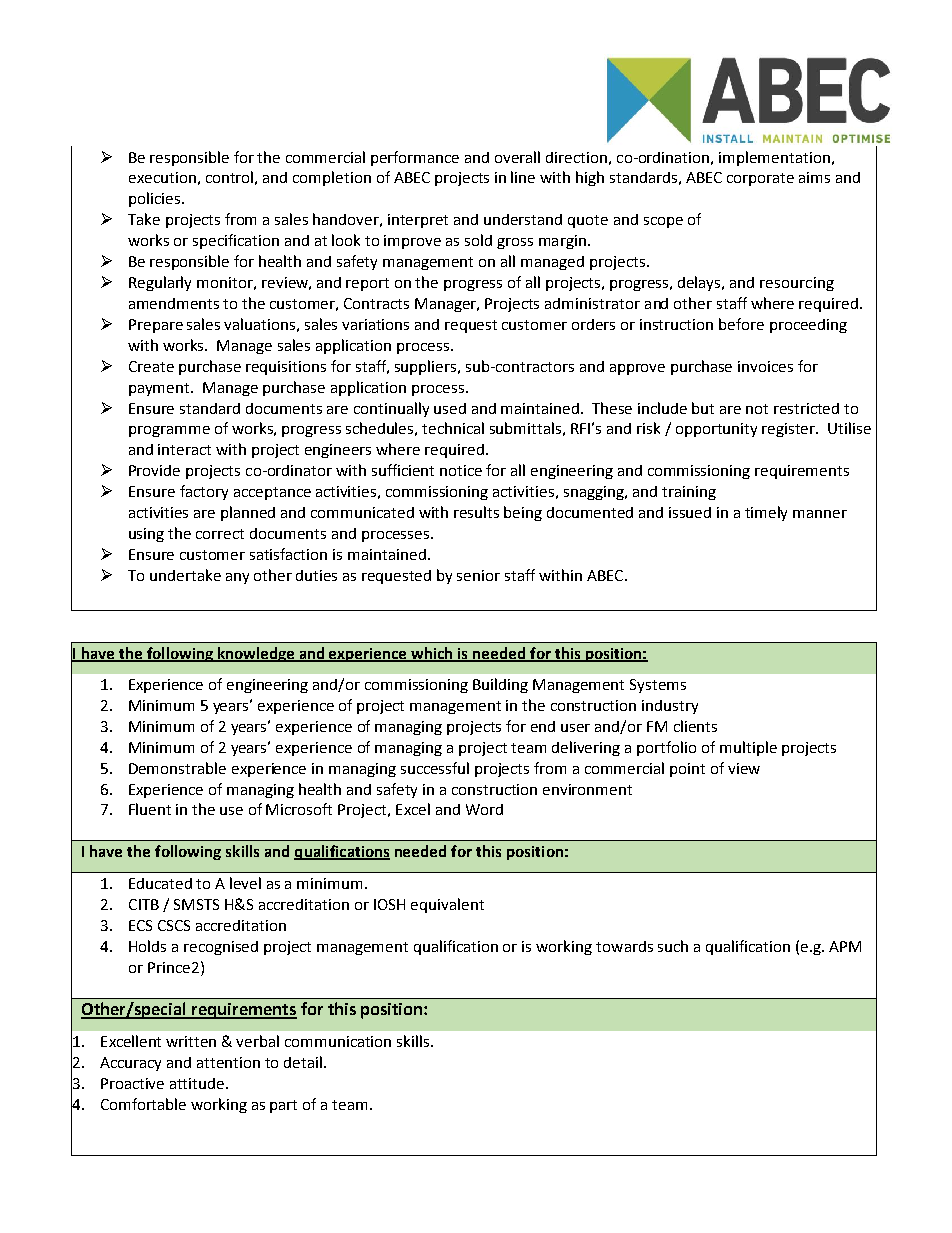  Describe the element at coordinates (658, 686) in the document. I see `Systems` at that location.
